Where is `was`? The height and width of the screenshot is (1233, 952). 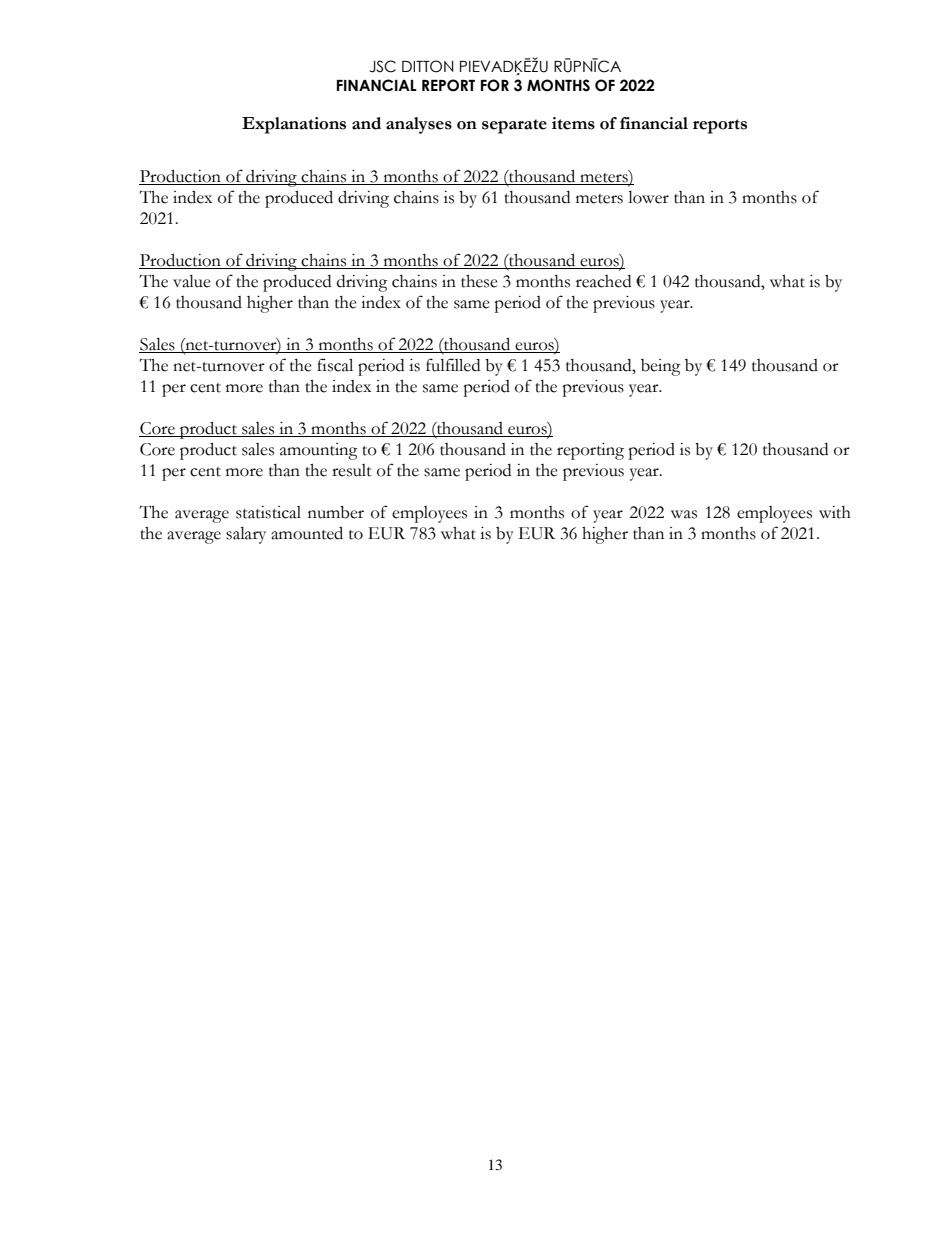
was is located at coordinates (684, 514).
